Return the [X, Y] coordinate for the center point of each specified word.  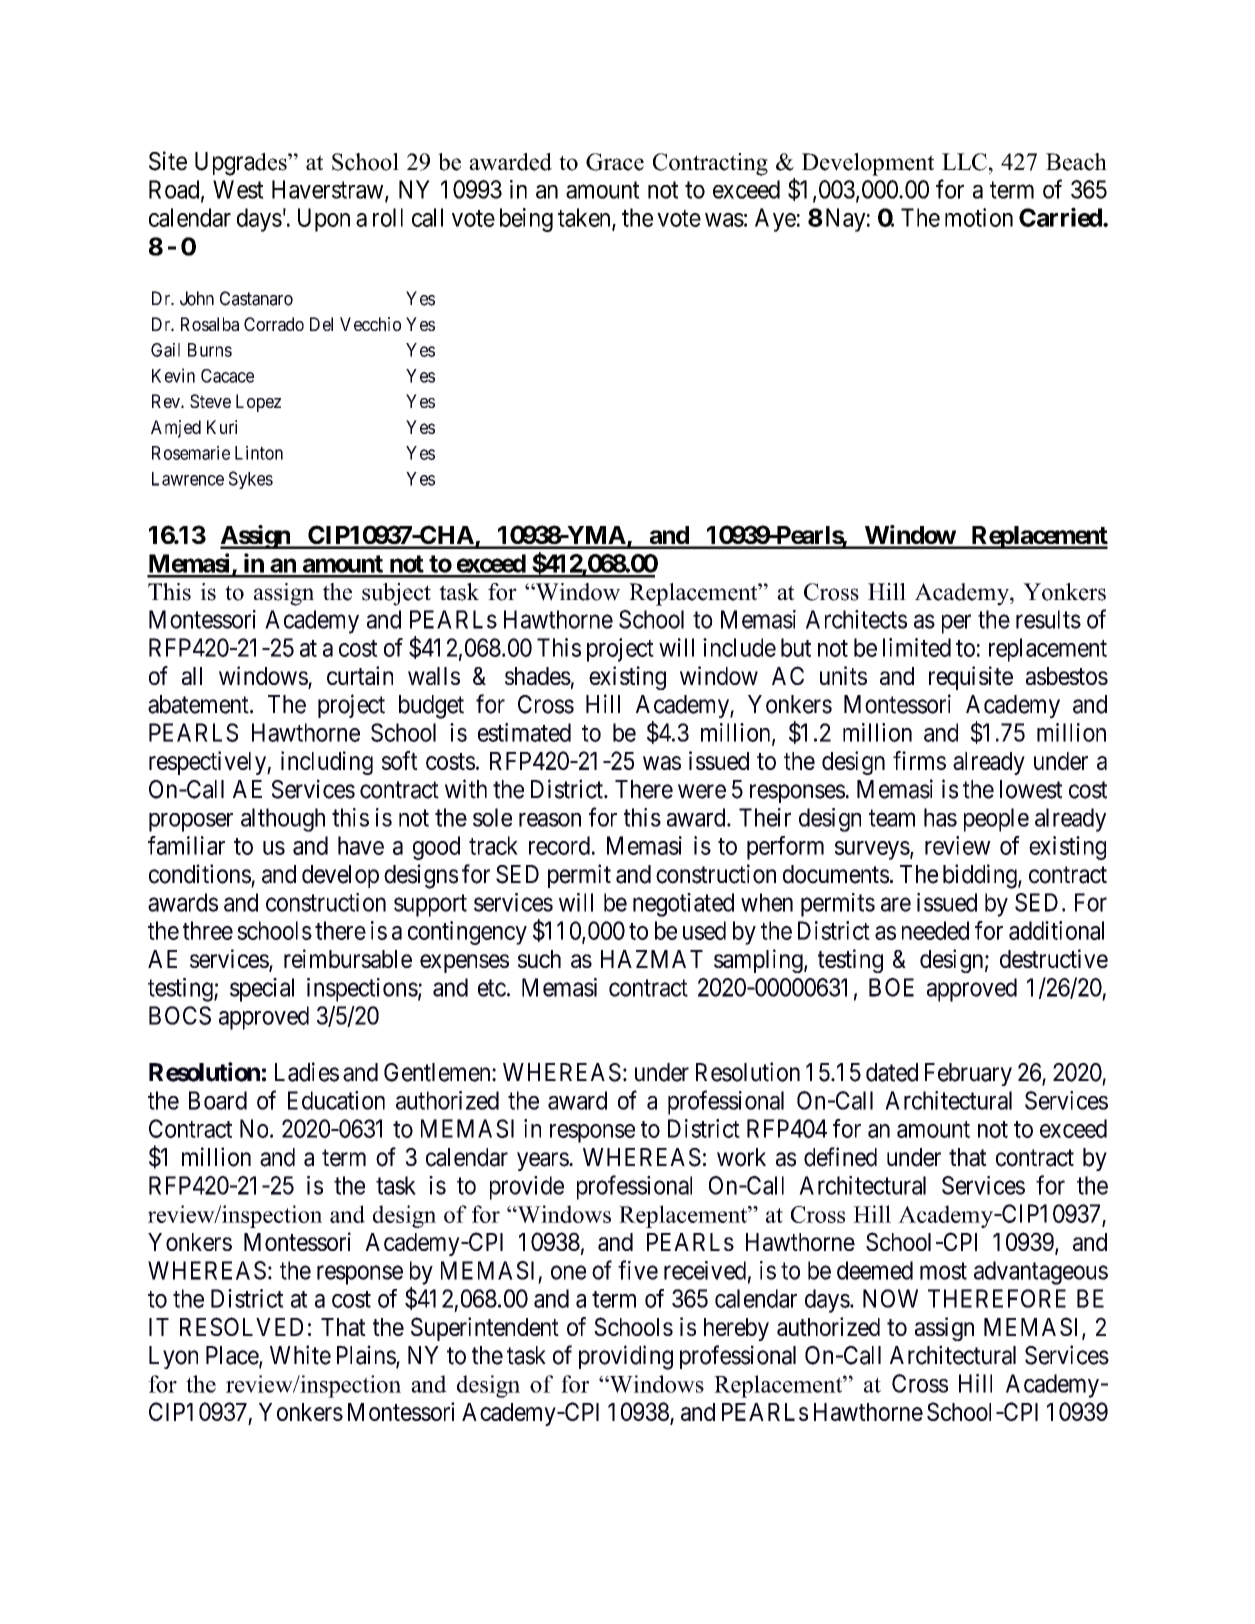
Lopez [258, 403]
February [968, 1074]
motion [979, 217]
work [741, 1157]
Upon [324, 220]
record [559, 845]
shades [538, 676]
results [1048, 619]
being [526, 220]
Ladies [307, 1072]
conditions [200, 874]
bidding [981, 876]
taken [585, 218]
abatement [199, 704]
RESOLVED [241, 1326]
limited [917, 647]
